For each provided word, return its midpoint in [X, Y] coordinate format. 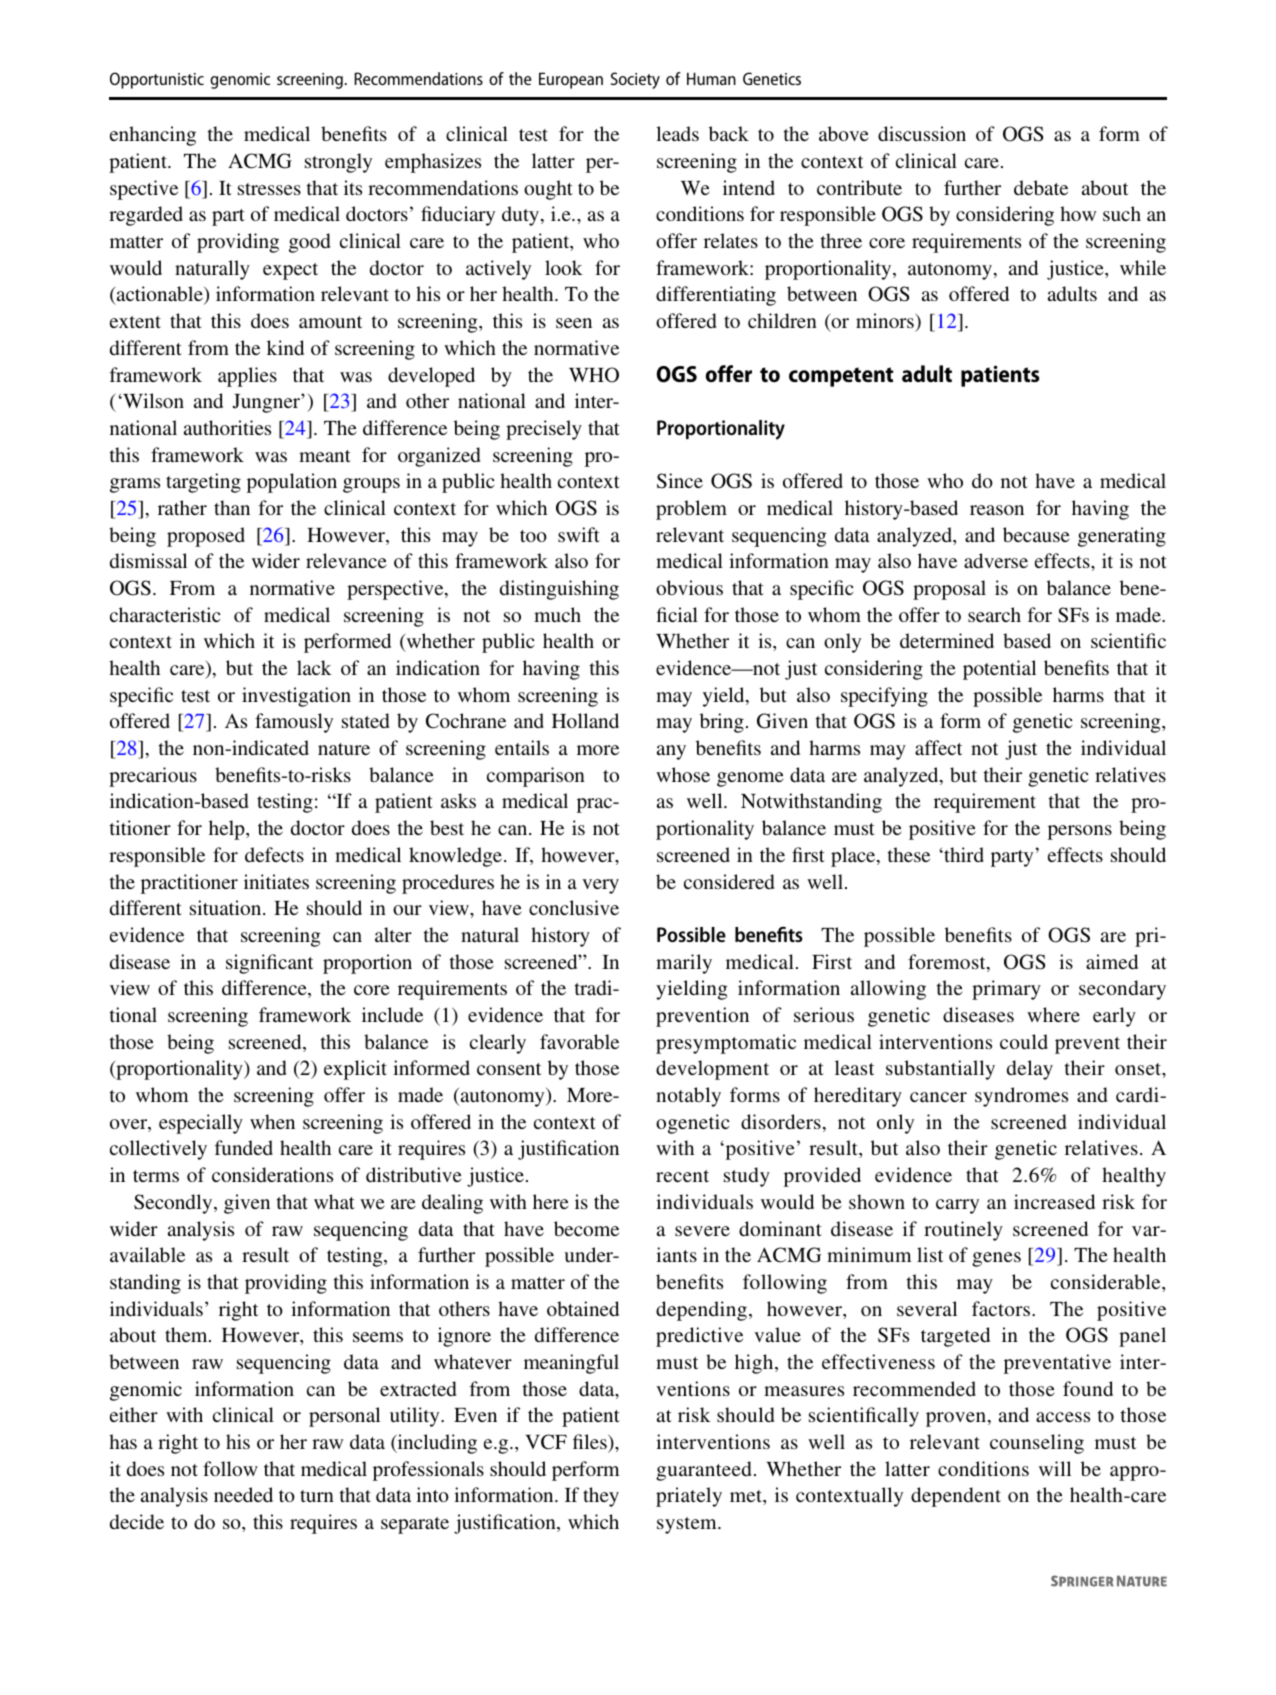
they [601, 1497]
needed [243, 1494]
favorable [579, 1041]
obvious [689, 587]
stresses [269, 189]
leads [677, 133]
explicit [355, 1070]
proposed [206, 537]
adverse [996, 560]
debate [1041, 187]
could [1024, 1041]
